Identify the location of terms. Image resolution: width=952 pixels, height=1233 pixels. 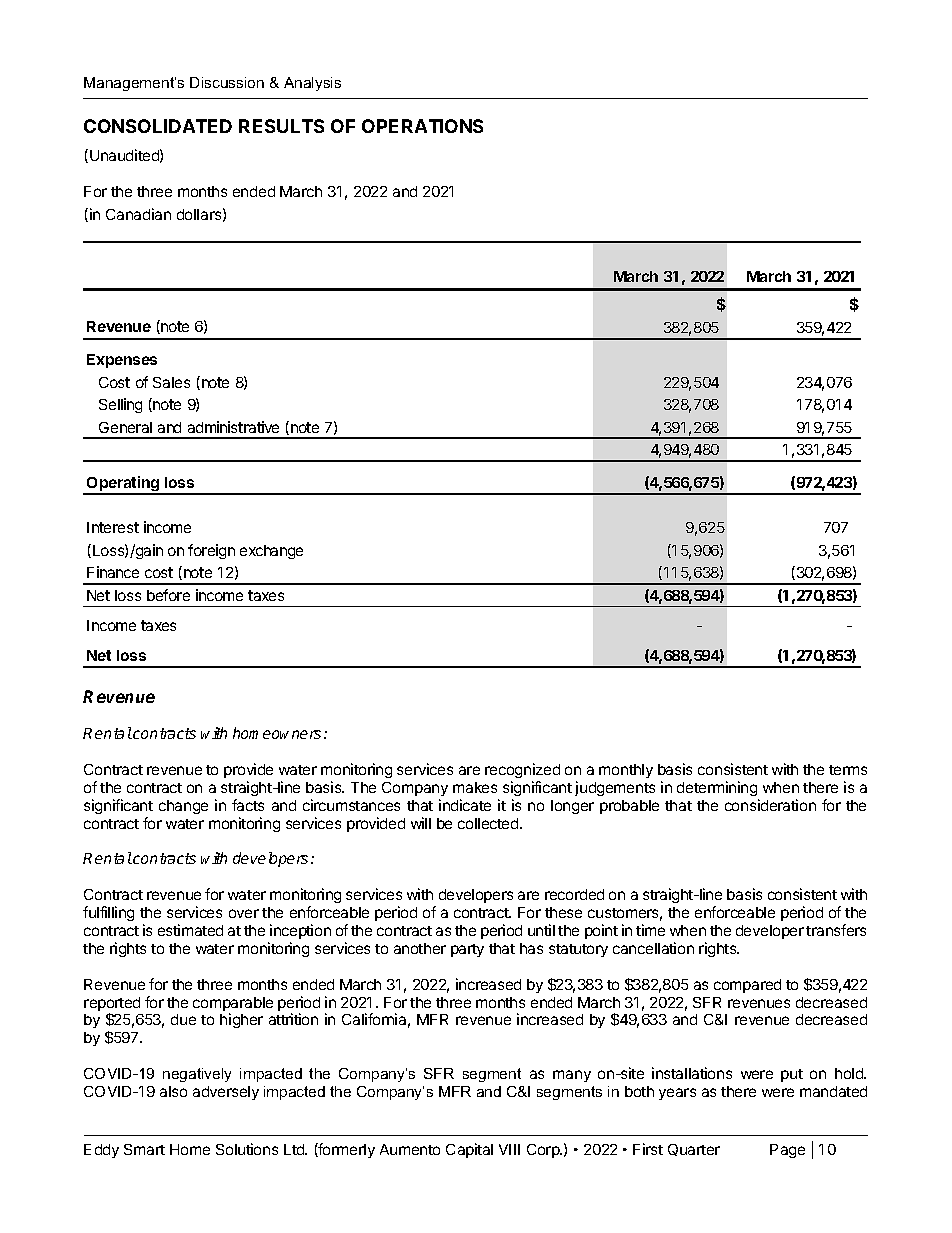
(848, 770).
